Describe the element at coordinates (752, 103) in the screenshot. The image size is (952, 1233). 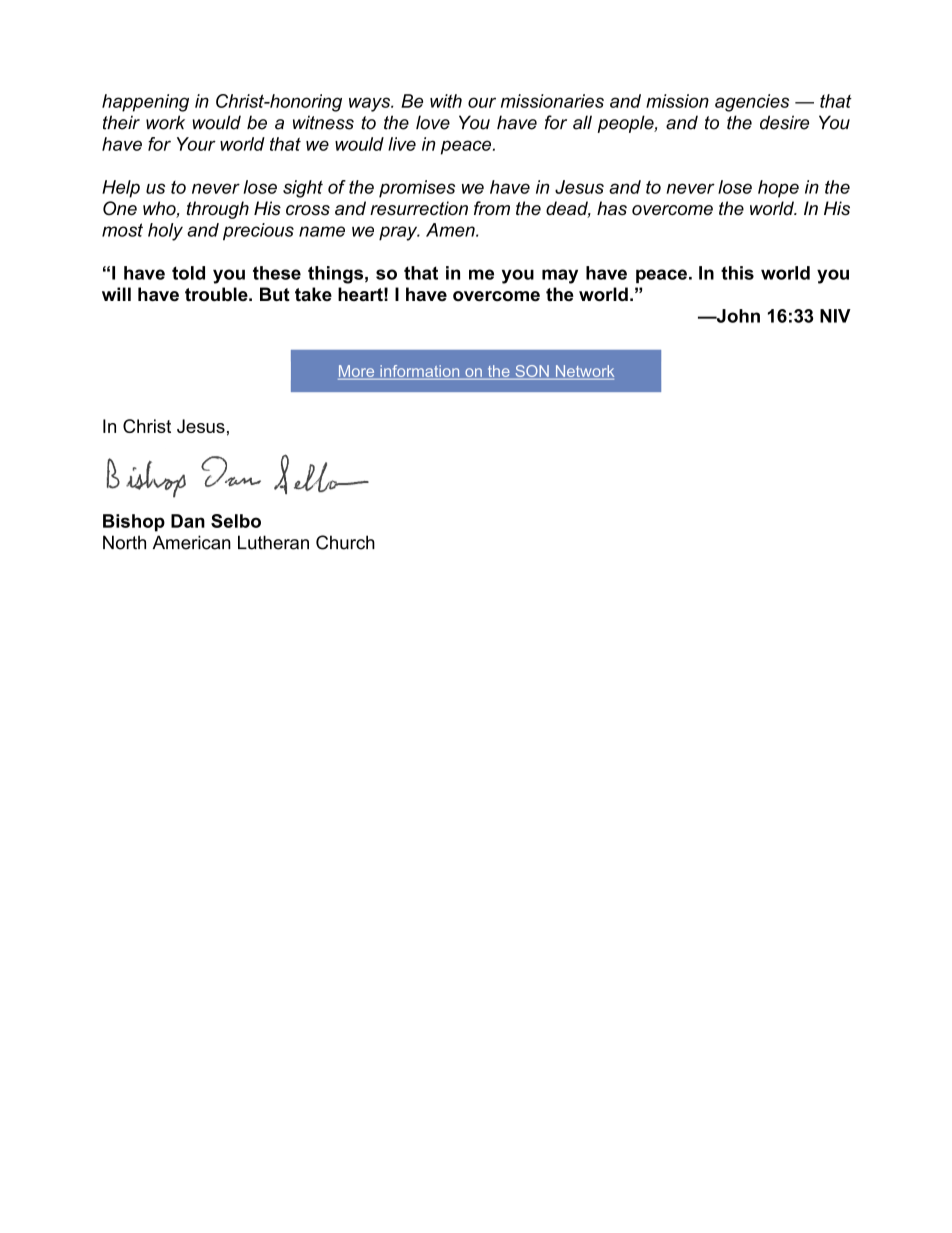
I see `agencies` at that location.
